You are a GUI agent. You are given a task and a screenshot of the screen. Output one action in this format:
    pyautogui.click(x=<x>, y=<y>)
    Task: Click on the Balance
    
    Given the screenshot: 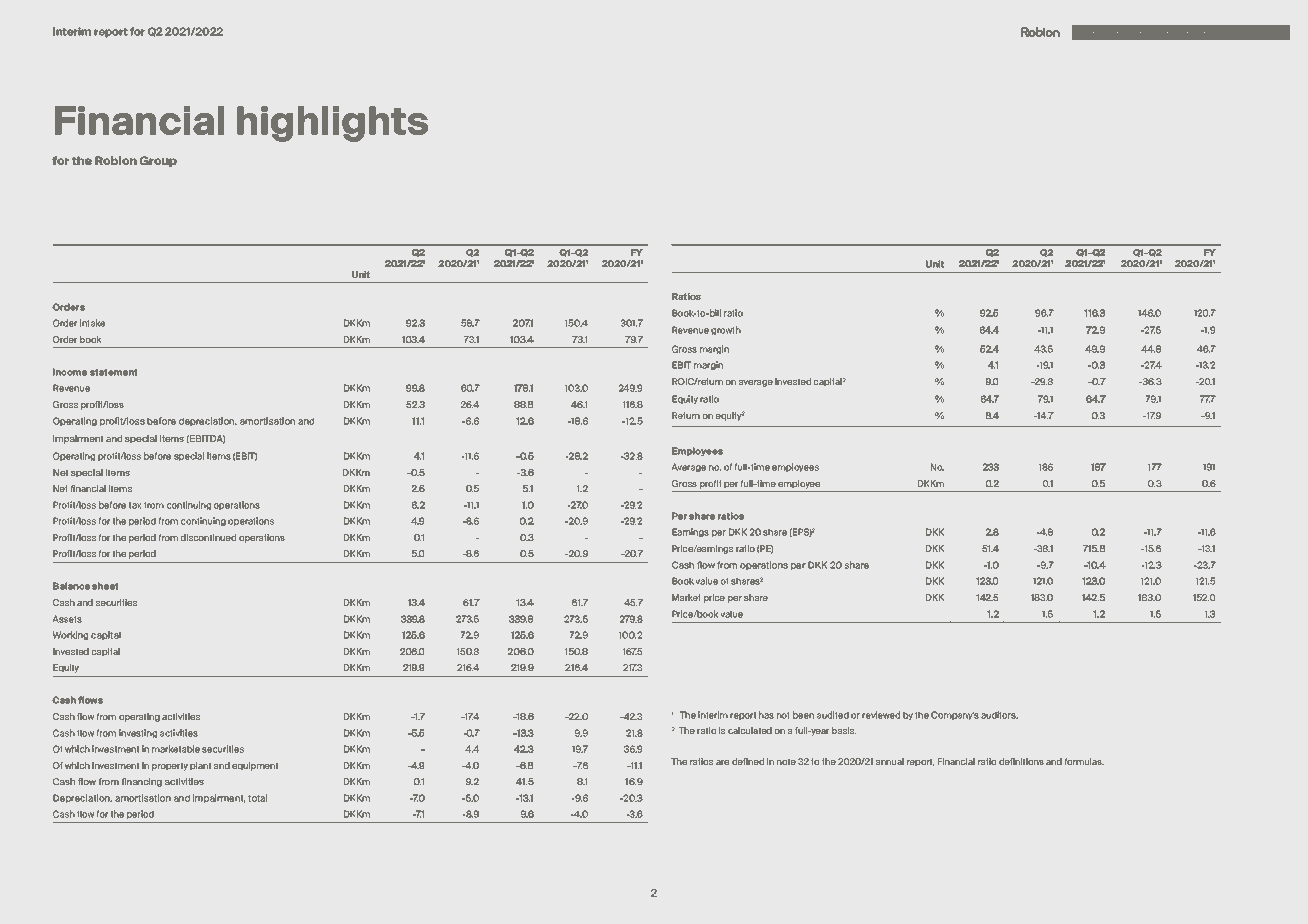 What is the action you would take?
    pyautogui.click(x=71, y=586)
